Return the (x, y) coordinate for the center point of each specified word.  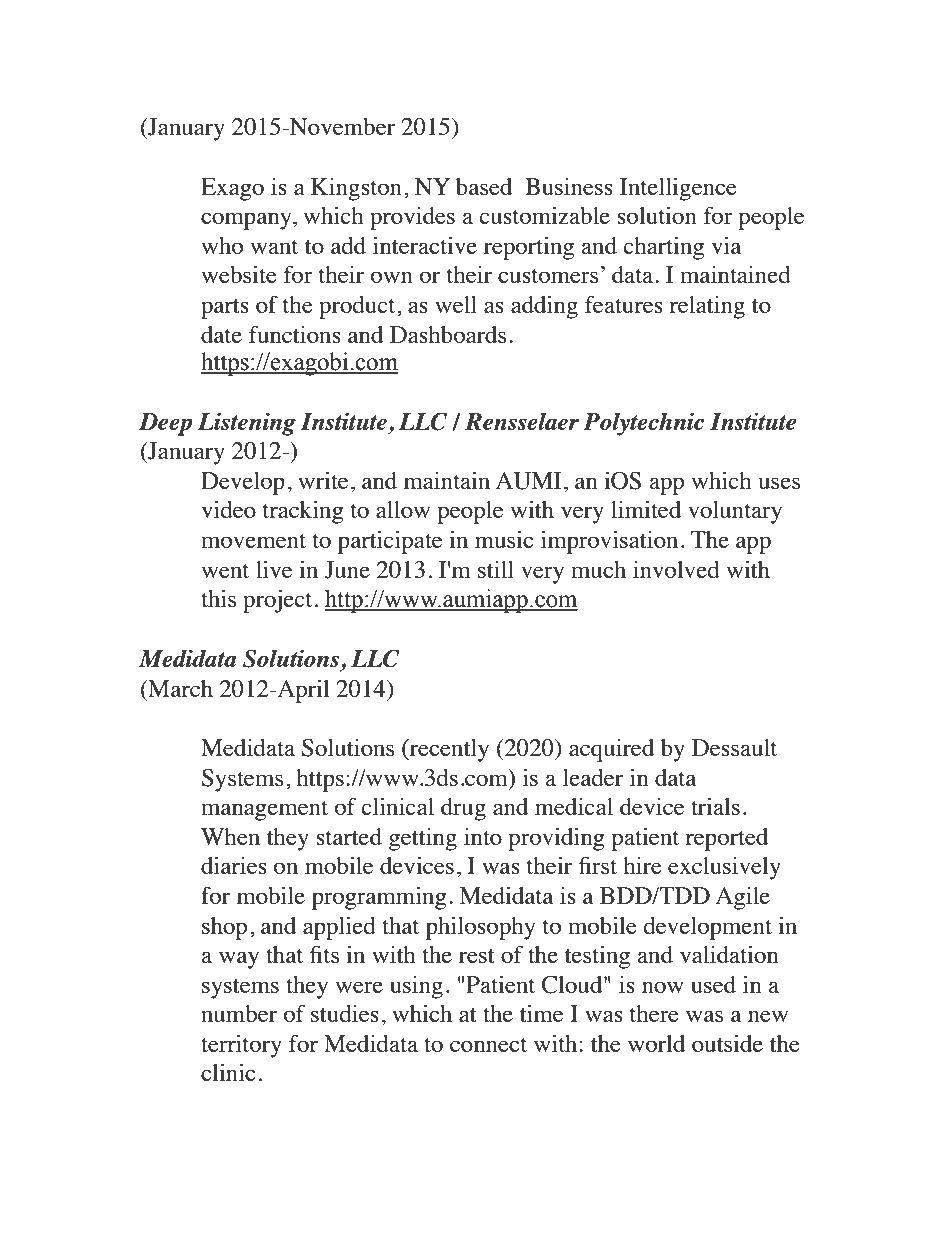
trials (715, 806)
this (218, 598)
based (484, 186)
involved (676, 569)
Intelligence (678, 189)
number (239, 1013)
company (247, 221)
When (230, 836)
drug (463, 809)
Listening (247, 424)
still (496, 569)
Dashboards (448, 334)
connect (488, 1045)
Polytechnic (644, 424)
